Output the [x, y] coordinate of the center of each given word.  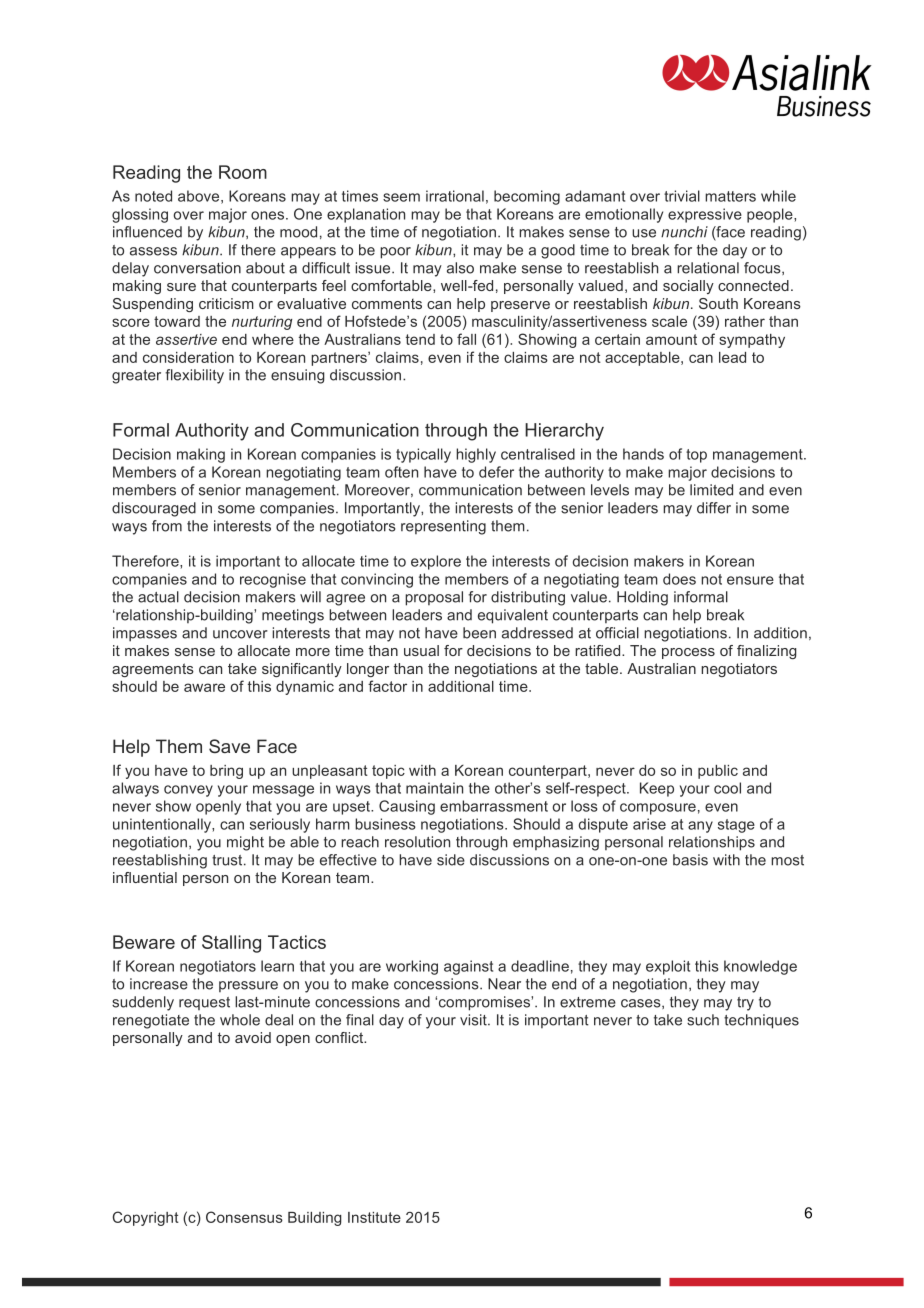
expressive [705, 215]
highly [476, 455]
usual [421, 650]
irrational [455, 196]
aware [204, 687]
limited [711, 490]
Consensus [244, 1217]
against [468, 967]
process [688, 653]
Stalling [231, 944]
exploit [668, 967]
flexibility [194, 376]
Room [243, 172]
